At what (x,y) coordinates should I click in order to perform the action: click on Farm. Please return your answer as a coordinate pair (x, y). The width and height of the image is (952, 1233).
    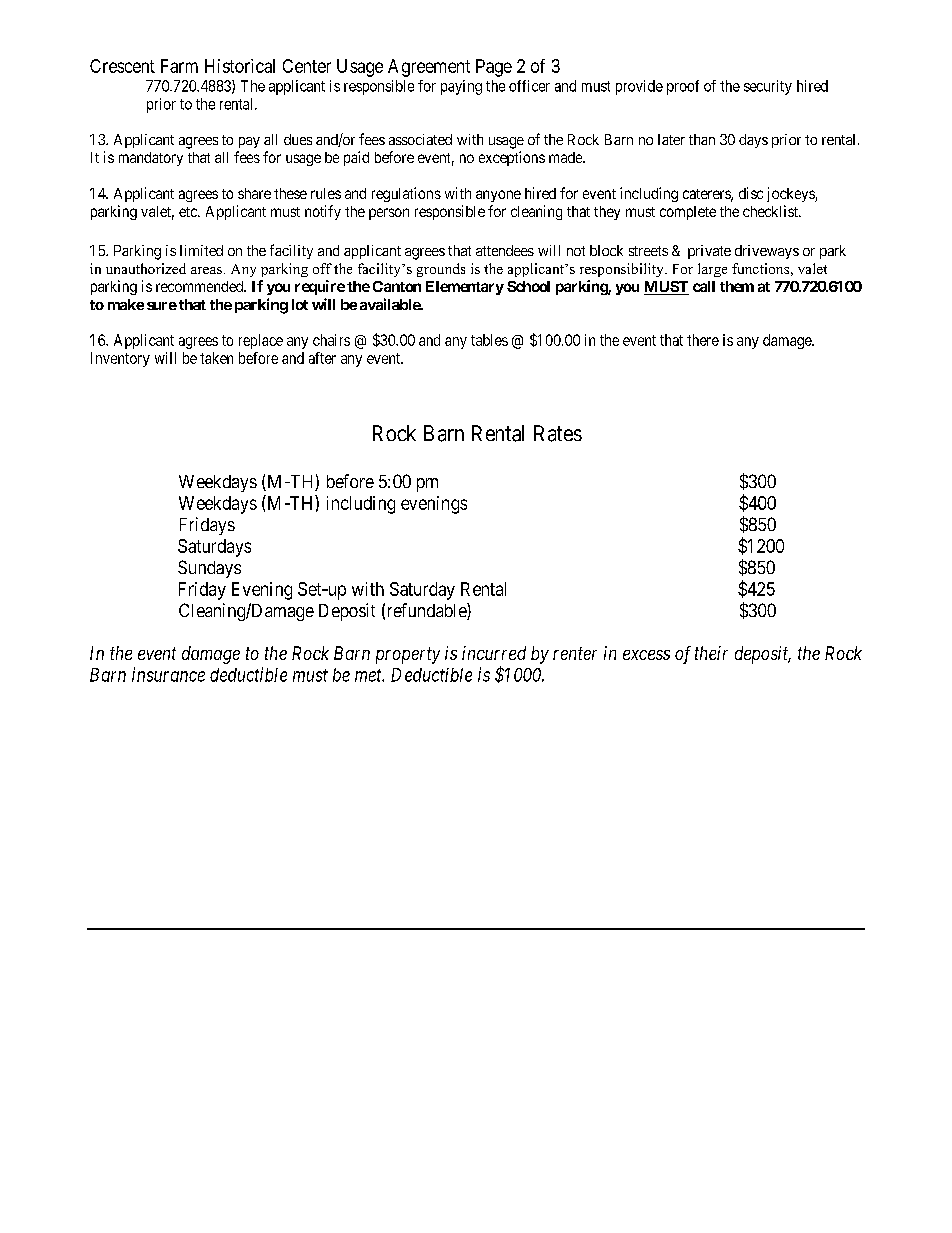
    Looking at the image, I should click on (179, 66).
